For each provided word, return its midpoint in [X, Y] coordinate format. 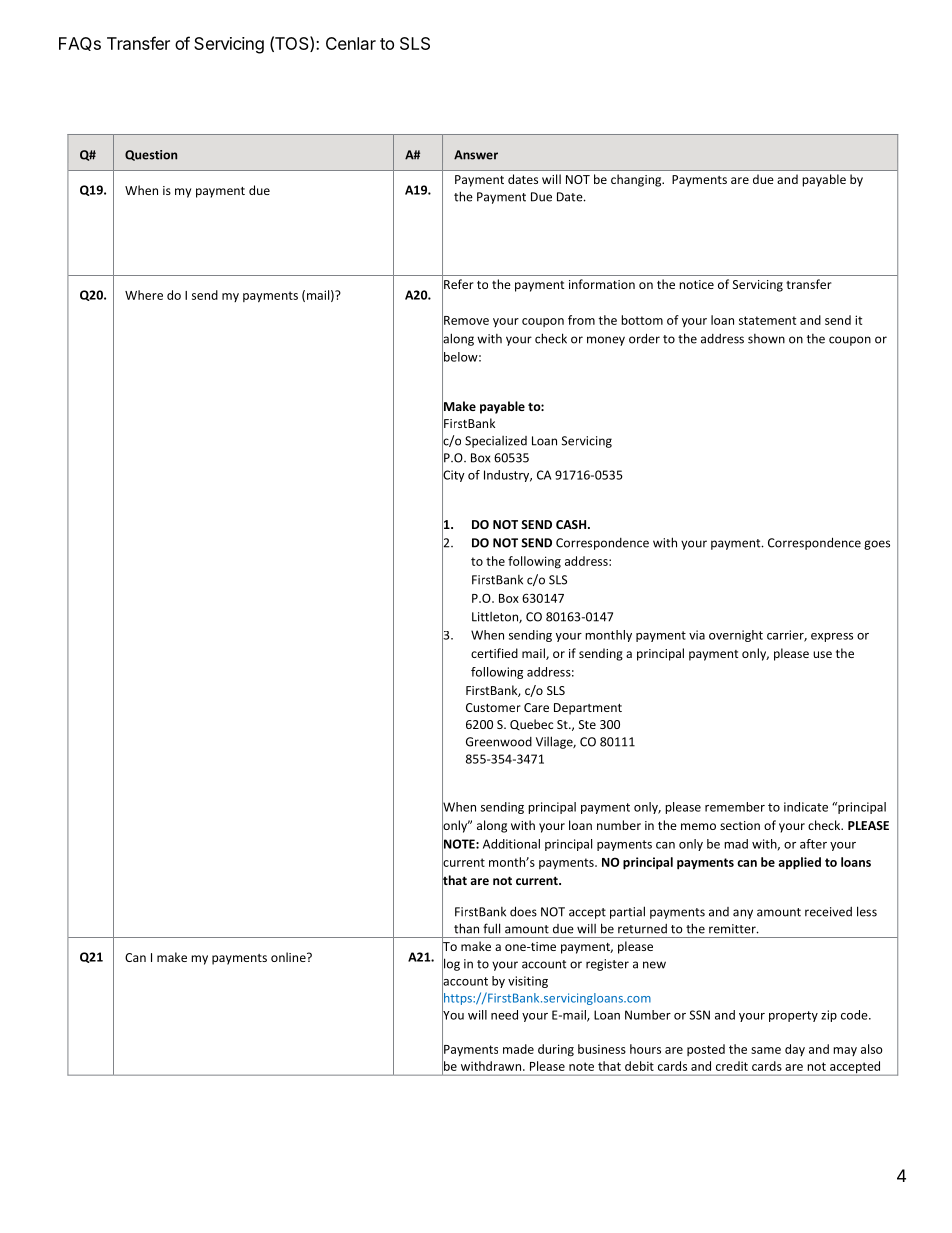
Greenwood [499, 742]
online [289, 957]
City [453, 476]
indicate [806, 807]
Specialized [496, 442]
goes [877, 545]
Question [151, 155]
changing [637, 180]
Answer [476, 155]
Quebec [531, 724]
